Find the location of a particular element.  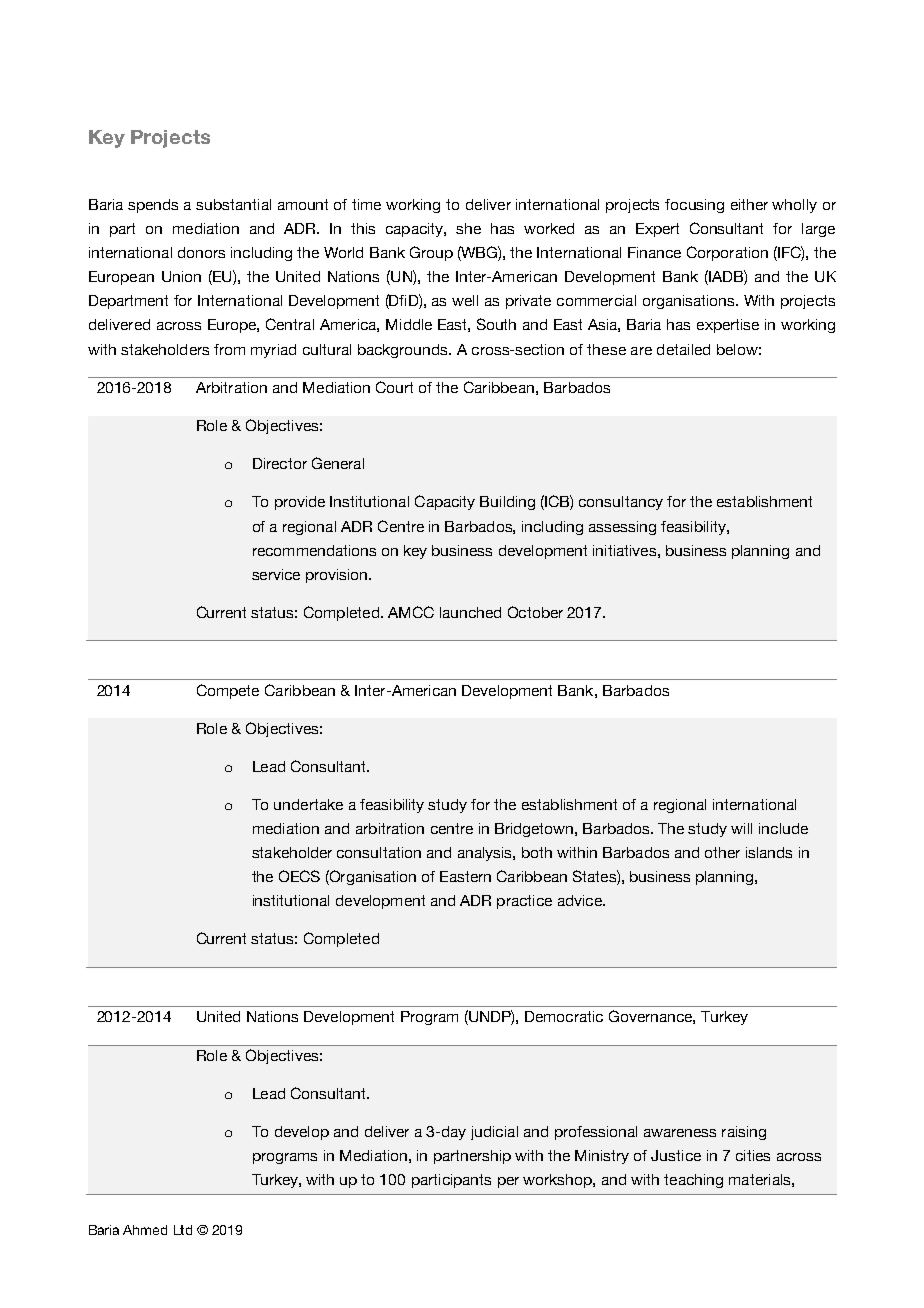

Corporation is located at coordinates (727, 253).
